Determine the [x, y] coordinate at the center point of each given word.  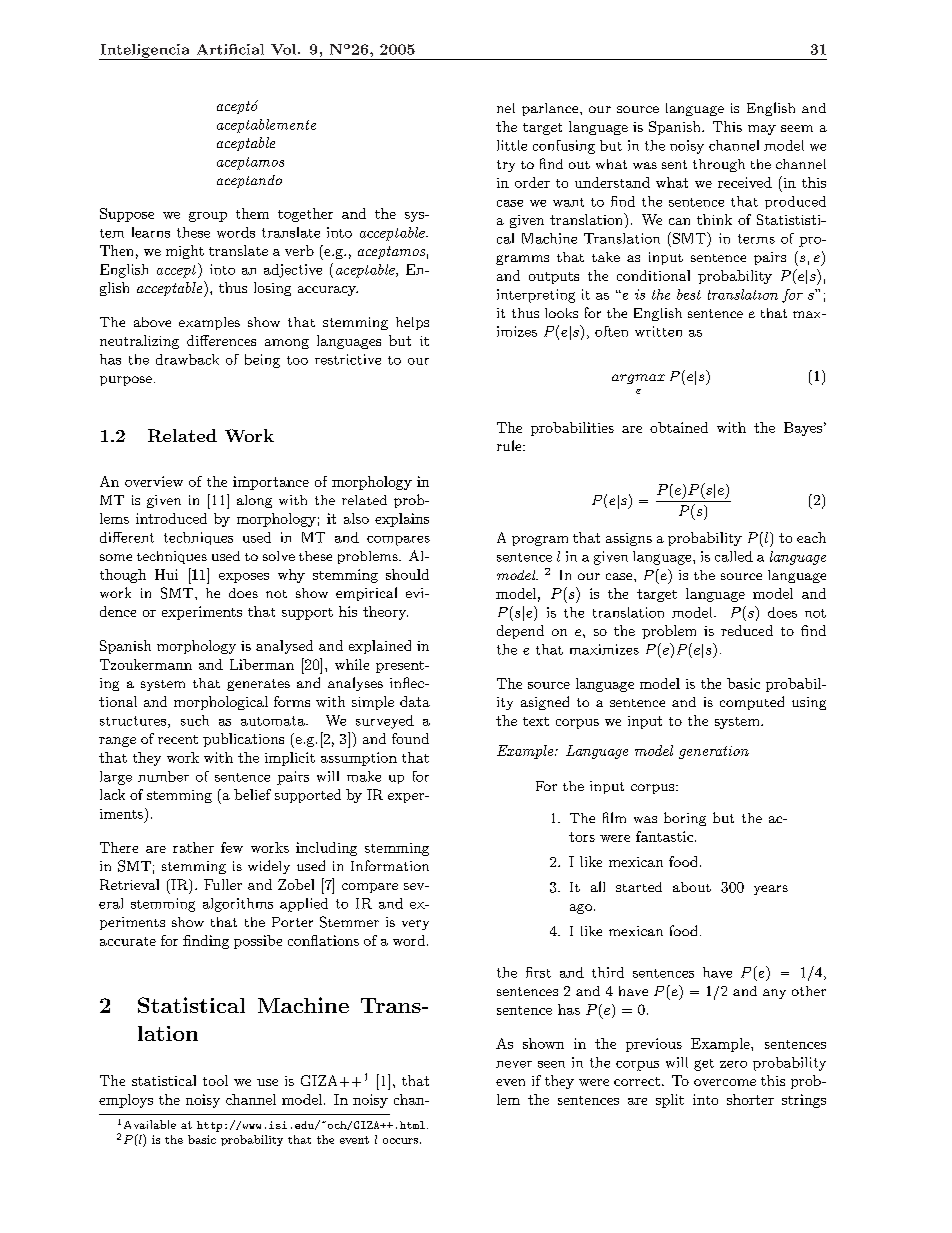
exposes [244, 578]
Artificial [230, 49]
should [407, 574]
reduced [747, 630]
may [762, 130]
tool [215, 1080]
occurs [400, 1141]
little [512, 145]
